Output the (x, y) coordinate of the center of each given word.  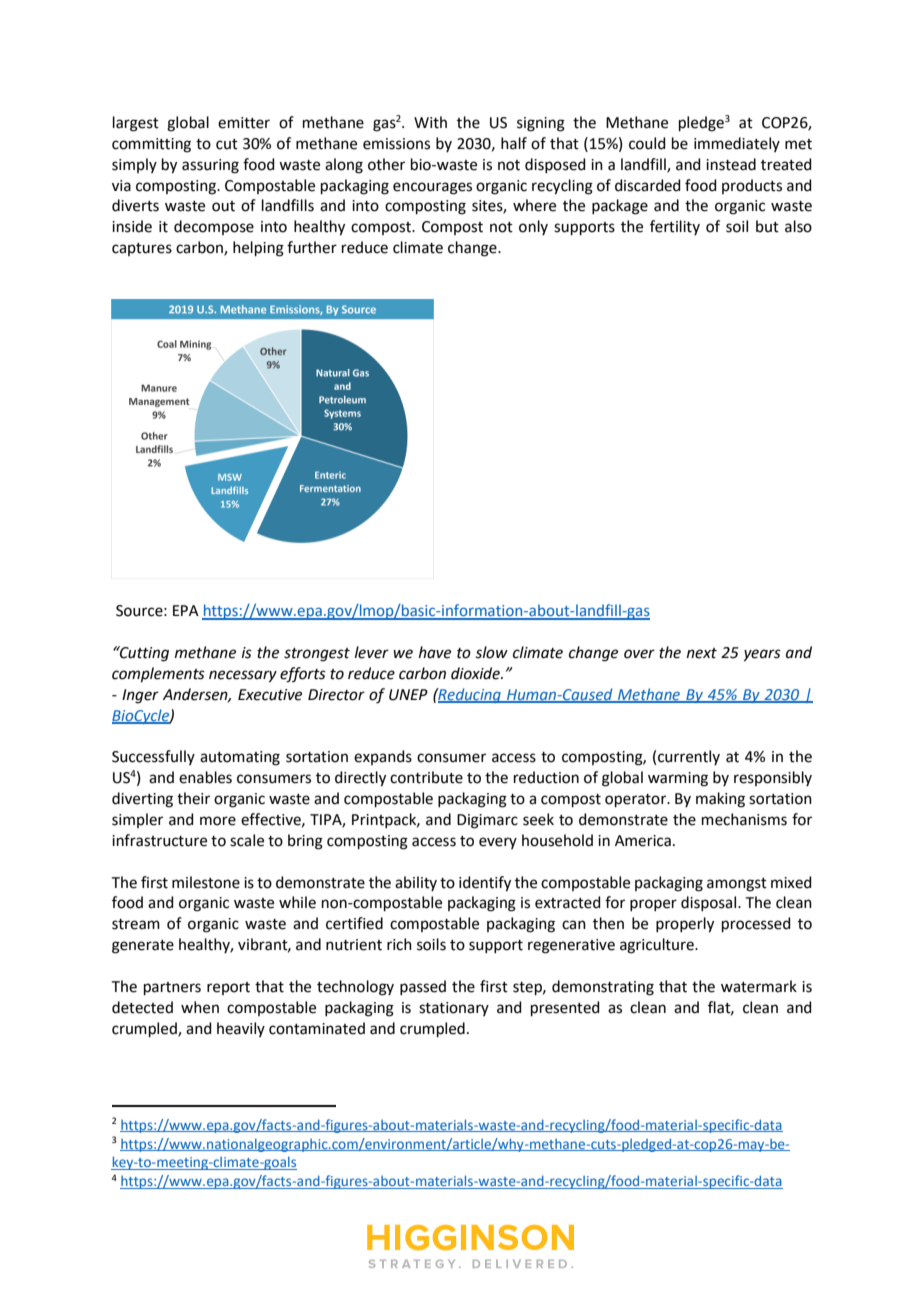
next (702, 653)
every (498, 843)
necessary (243, 676)
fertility (675, 227)
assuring (210, 166)
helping (258, 249)
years (762, 655)
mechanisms (744, 819)
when (200, 1007)
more (218, 821)
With (430, 122)
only (533, 227)
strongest (317, 655)
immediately (737, 144)
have (435, 652)
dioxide (476, 673)
